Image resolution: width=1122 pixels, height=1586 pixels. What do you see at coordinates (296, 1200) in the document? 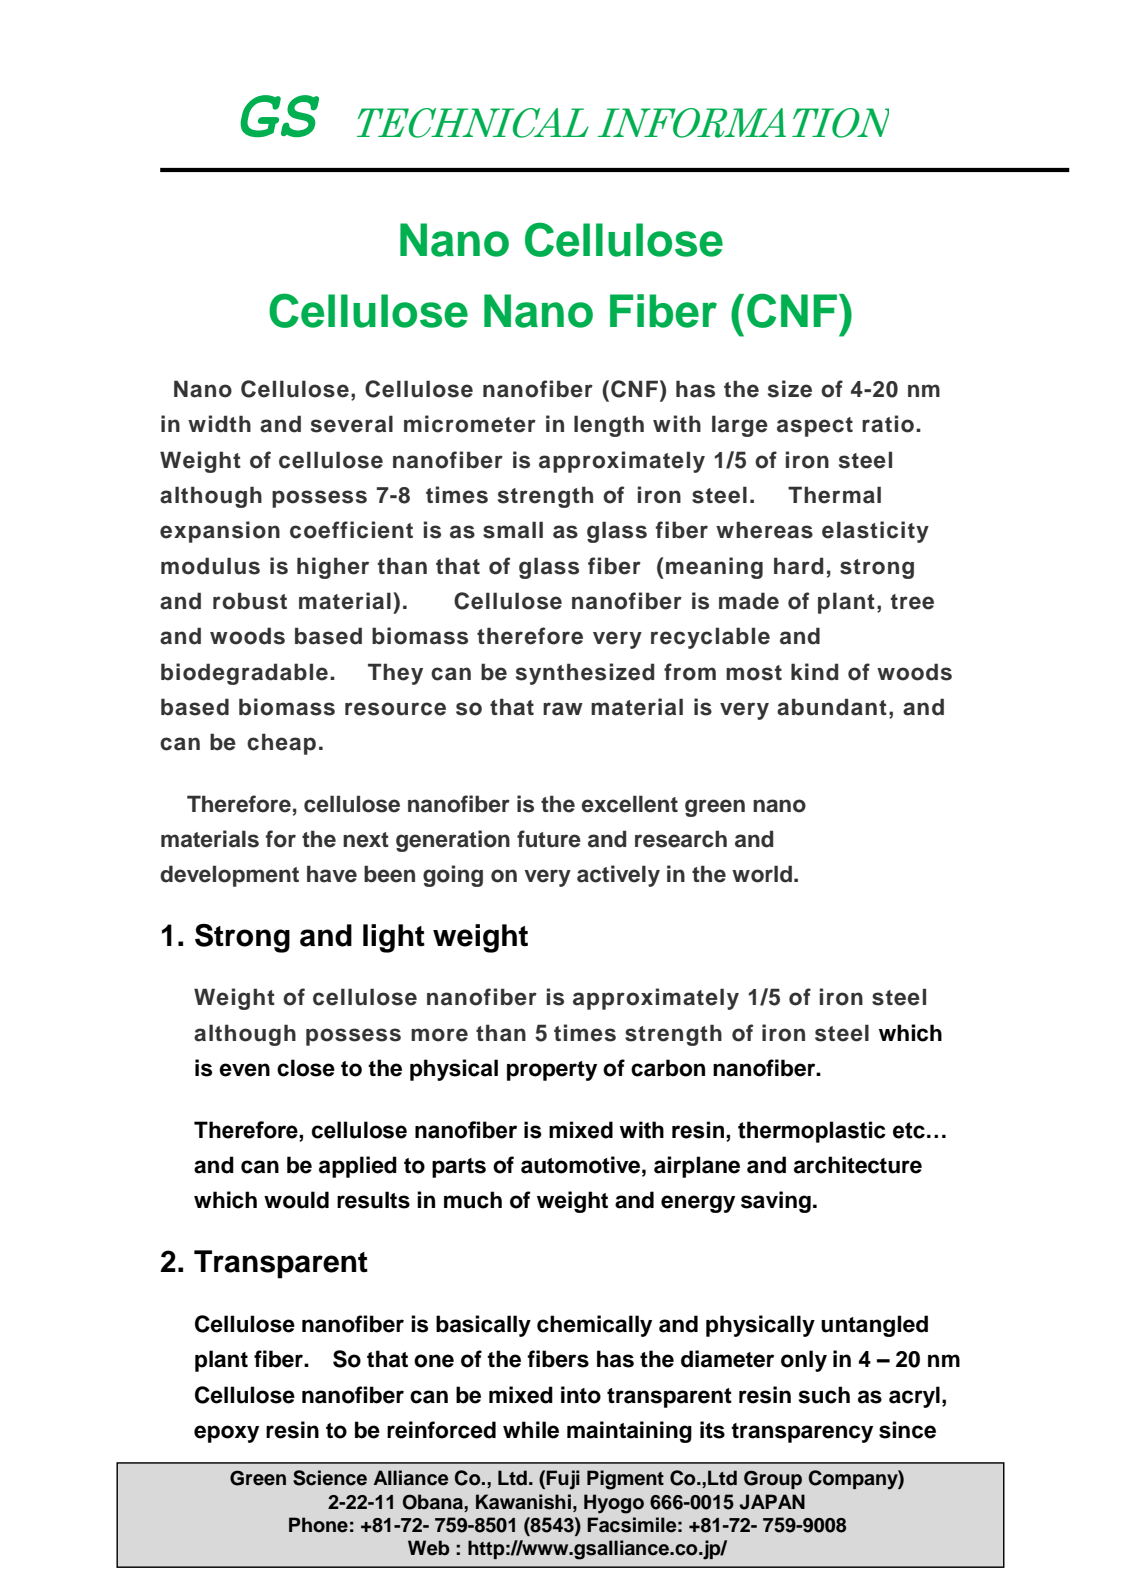
I see `would` at bounding box center [296, 1200].
